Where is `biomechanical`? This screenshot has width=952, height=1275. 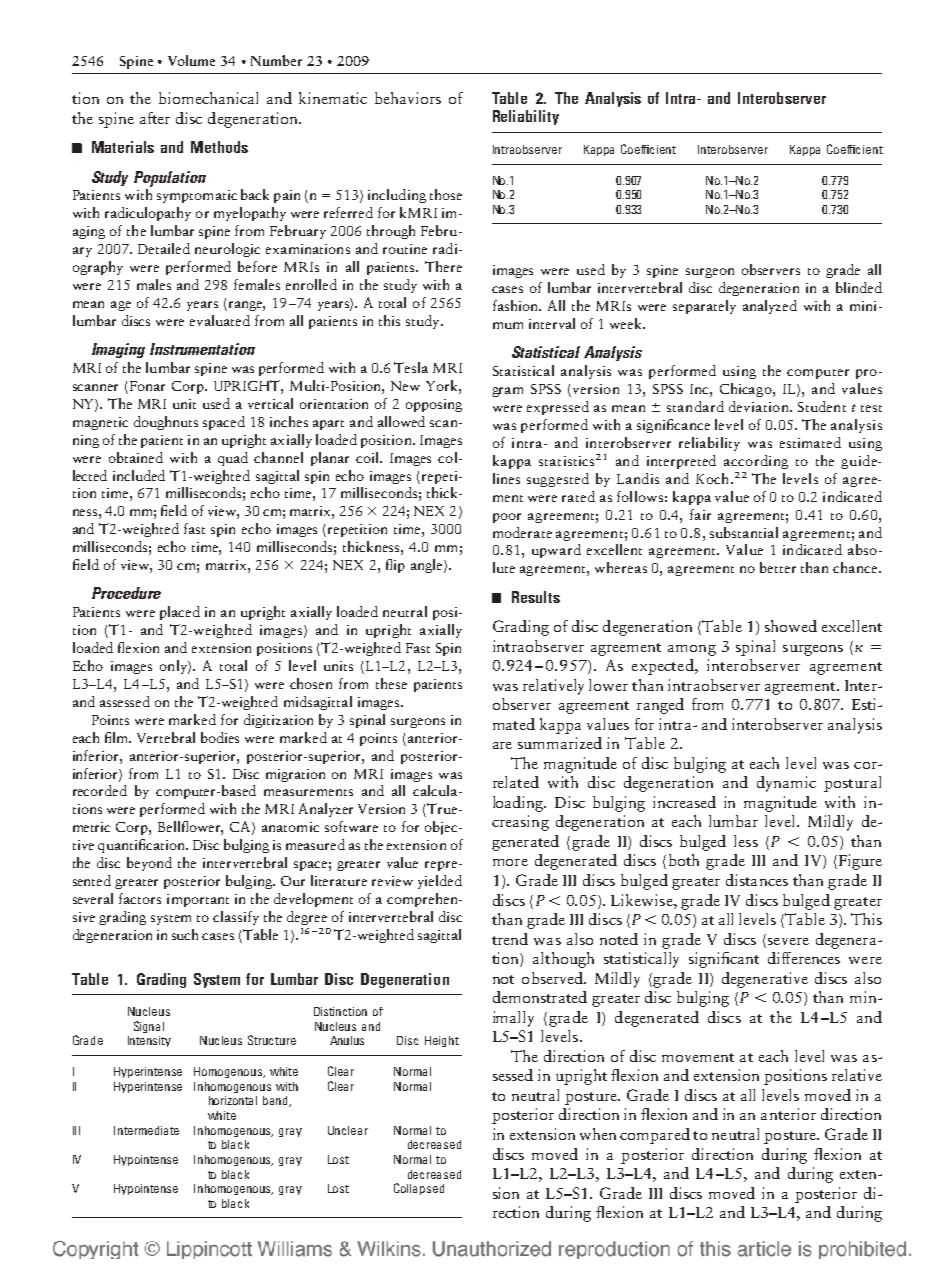 biomechanical is located at coordinates (208, 98).
